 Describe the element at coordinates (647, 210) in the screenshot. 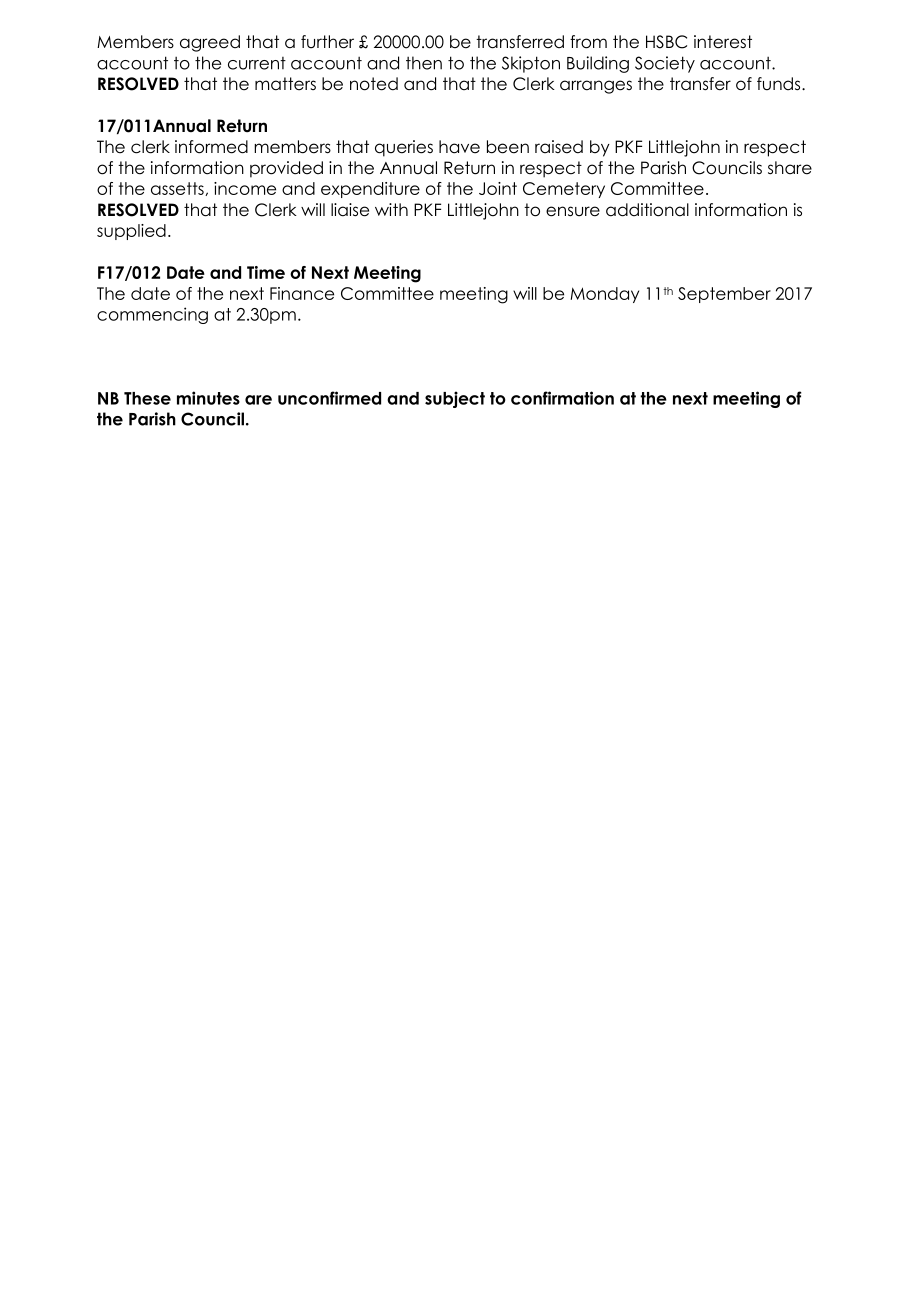

I see `additional` at that location.
